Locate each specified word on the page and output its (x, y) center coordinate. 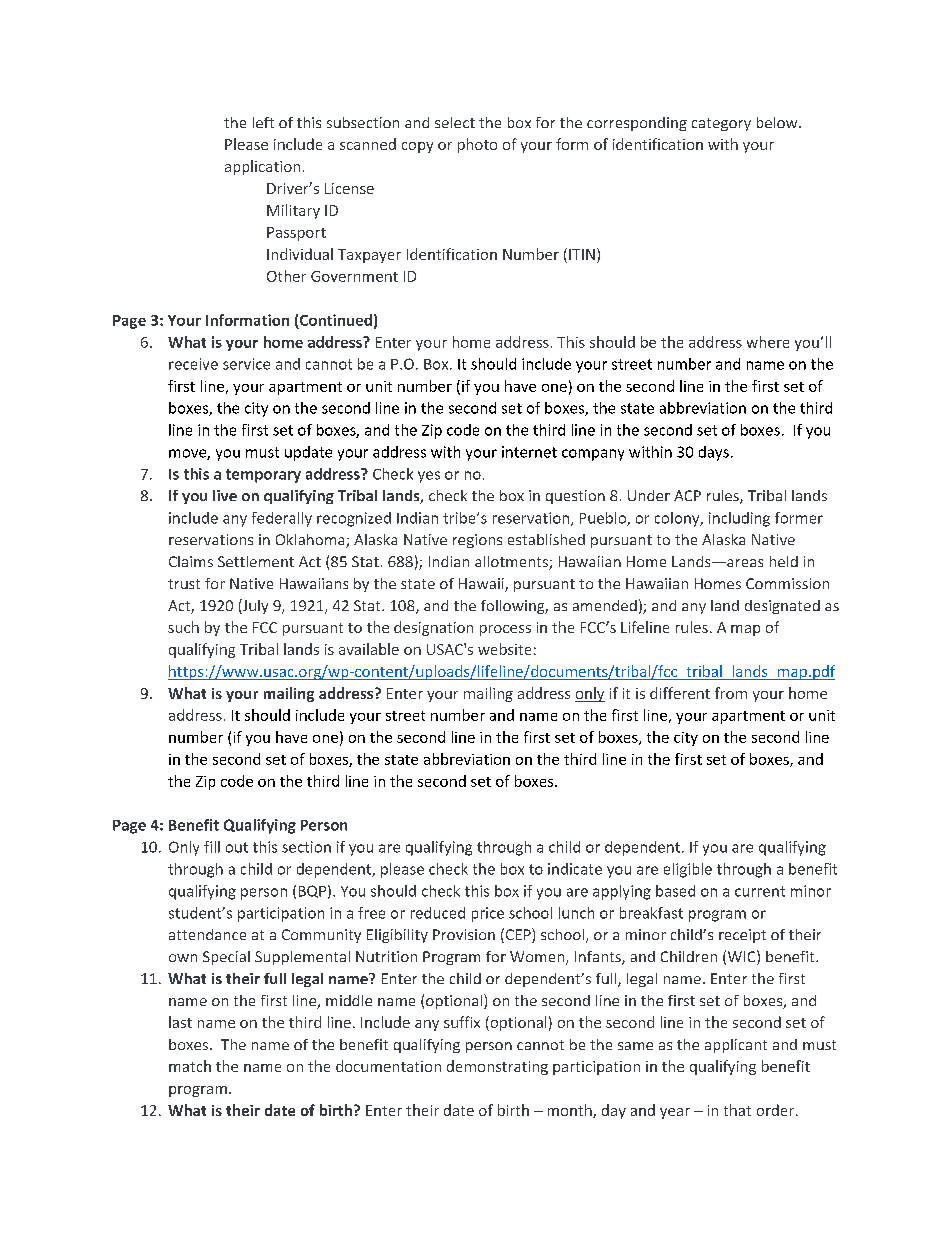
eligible (688, 870)
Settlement (256, 561)
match (190, 1066)
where (768, 342)
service (246, 364)
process (505, 630)
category (721, 124)
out (237, 847)
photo (477, 145)
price (488, 914)
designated (782, 607)
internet (529, 452)
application (262, 167)
